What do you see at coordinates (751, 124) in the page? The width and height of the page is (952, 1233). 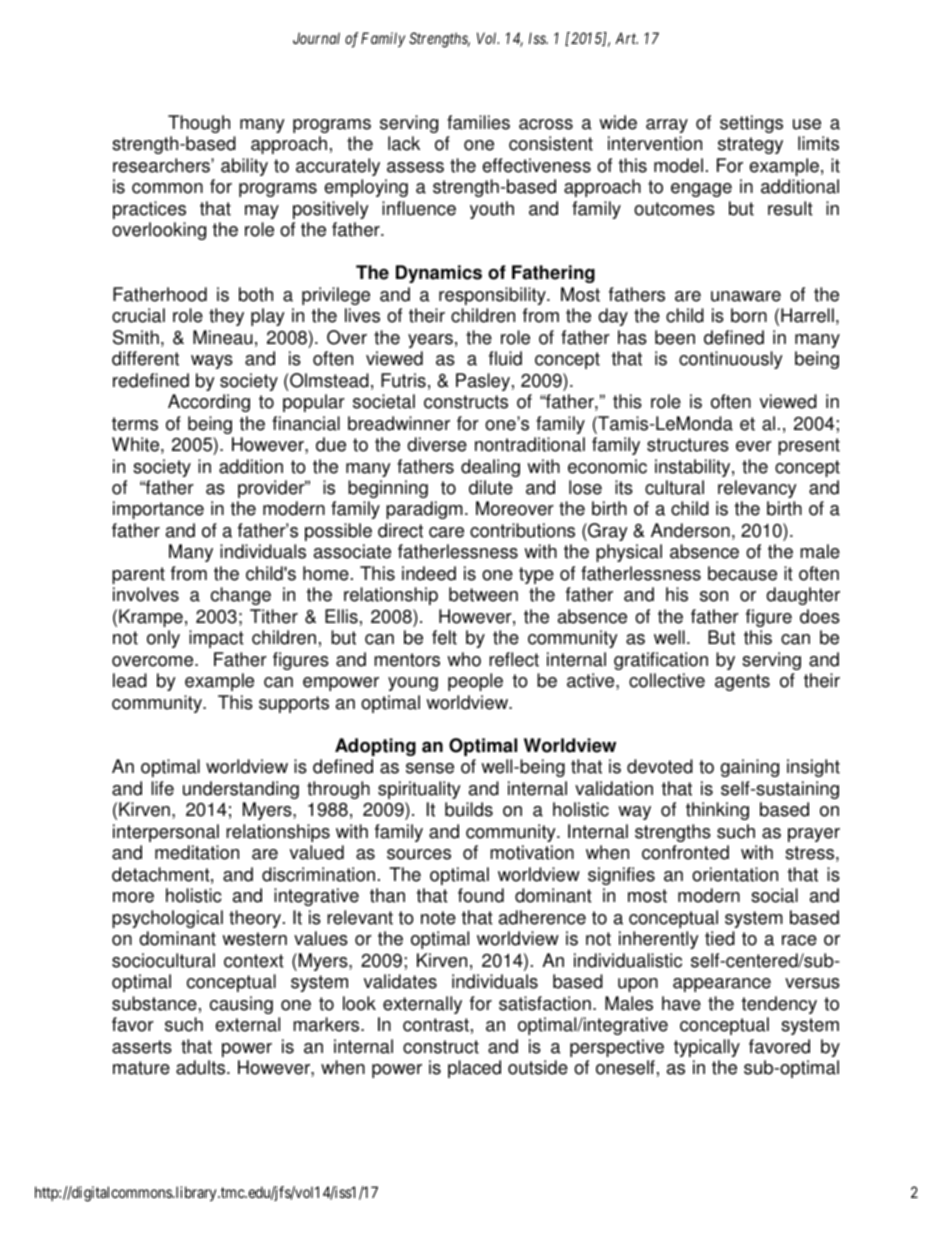 I see `settings` at bounding box center [751, 124].
